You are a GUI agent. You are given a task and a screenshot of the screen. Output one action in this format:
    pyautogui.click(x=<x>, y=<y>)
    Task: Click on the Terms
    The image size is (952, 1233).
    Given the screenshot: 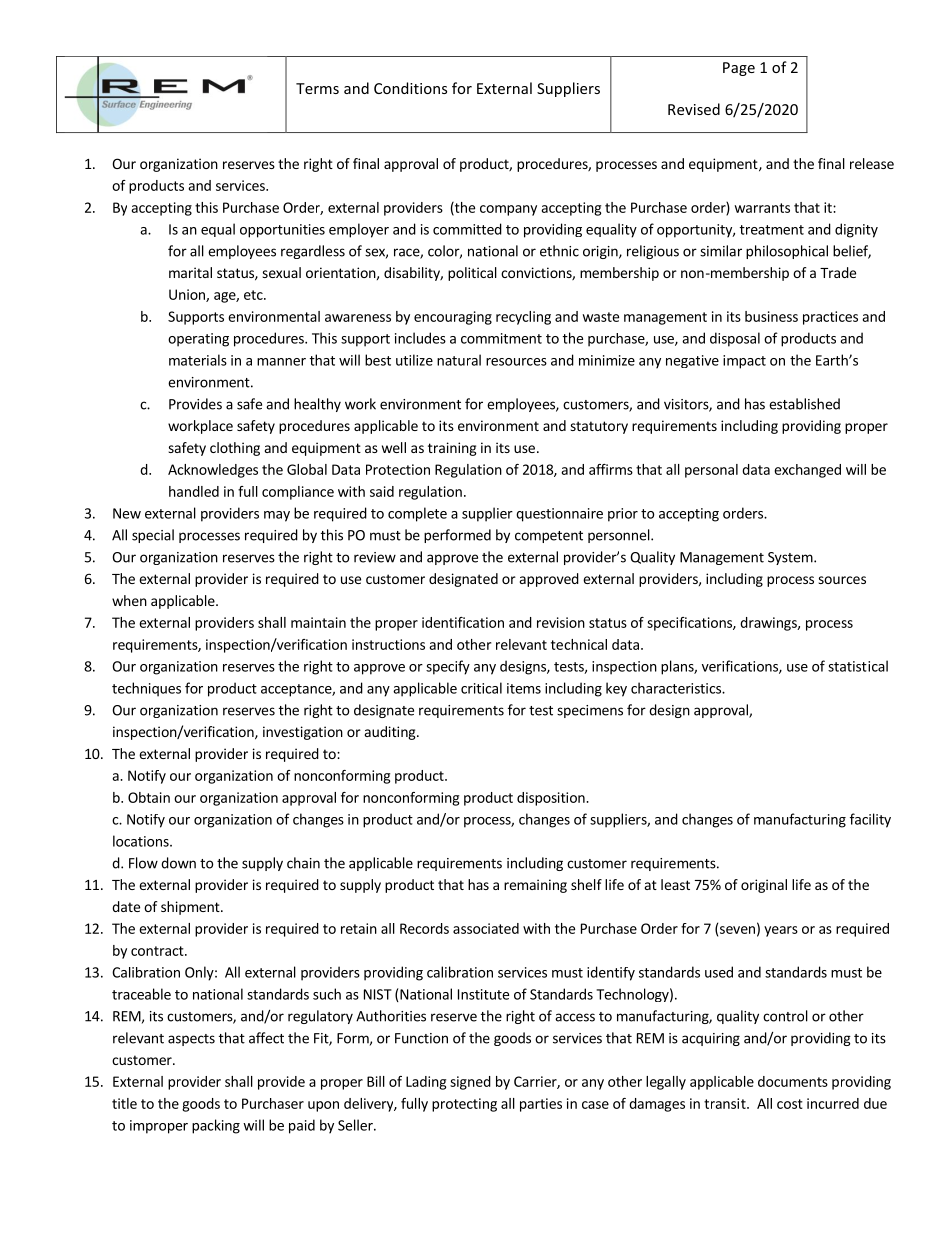 What is the action you would take?
    pyautogui.click(x=317, y=88)
